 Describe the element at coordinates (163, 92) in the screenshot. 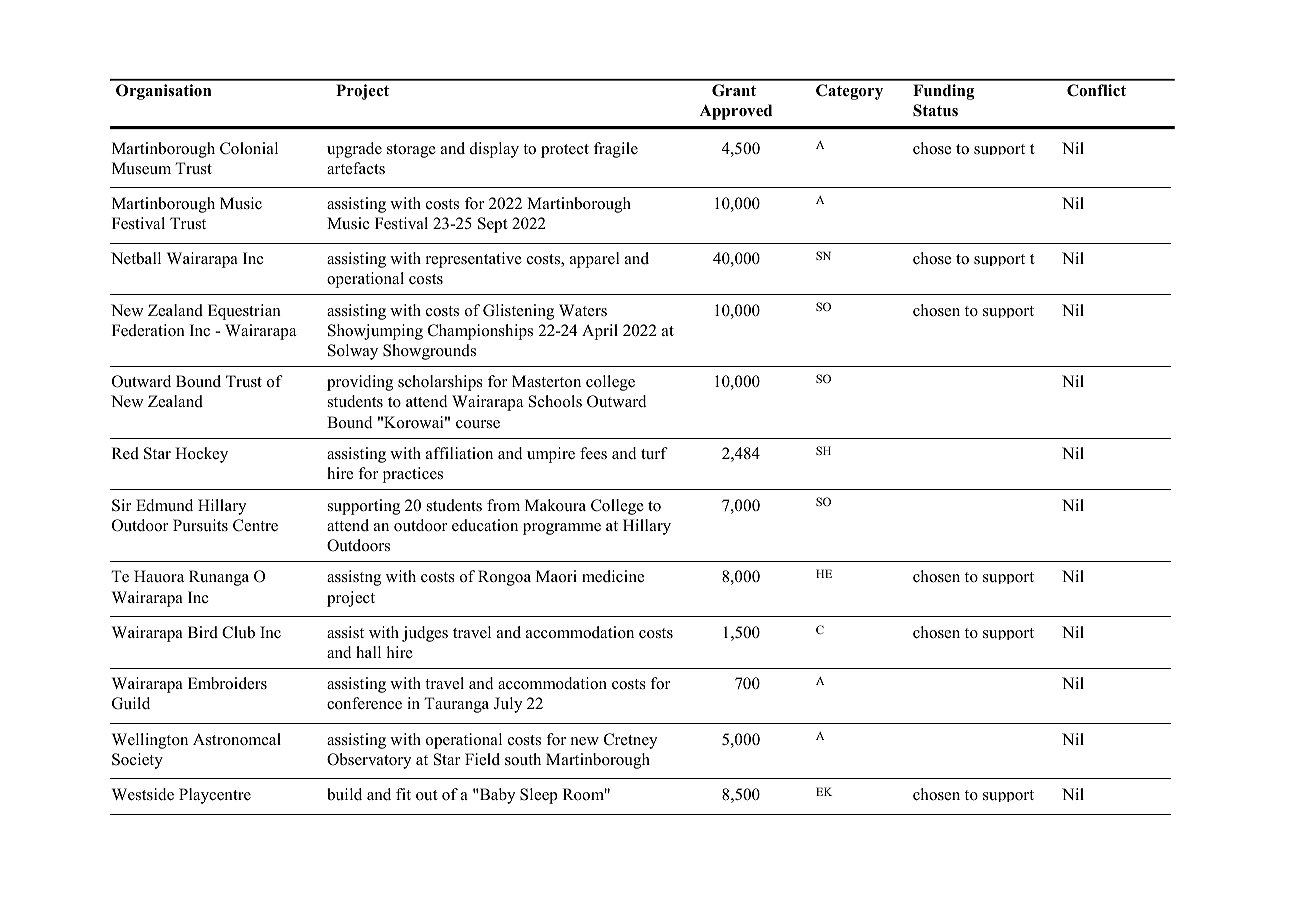

I see `Organisation` at that location.
